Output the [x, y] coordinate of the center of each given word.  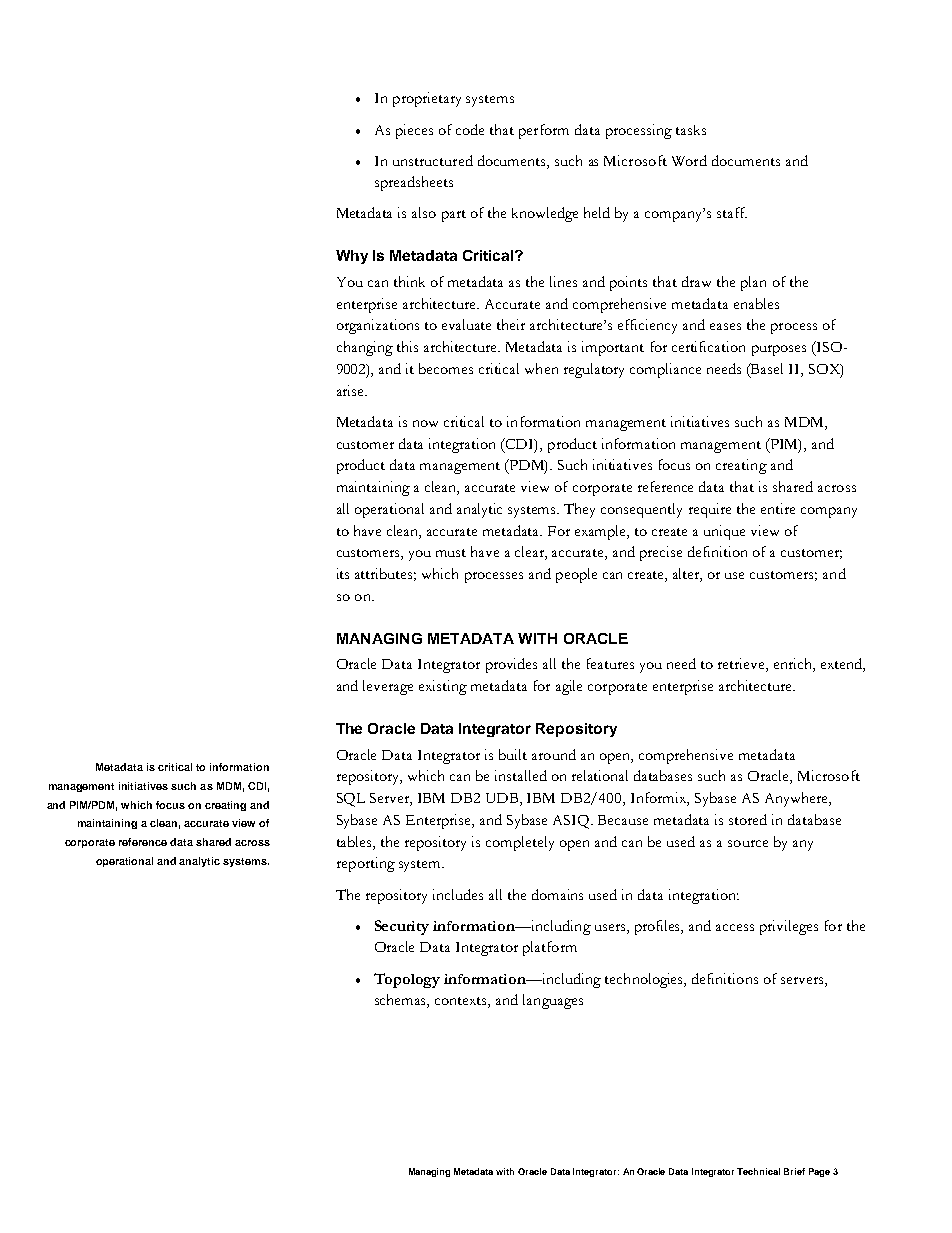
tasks [691, 130]
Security [402, 927]
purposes [779, 350]
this [407, 346]
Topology [407, 980]
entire [778, 508]
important [613, 348]
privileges [789, 927]
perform [544, 131]
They [579, 510]
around [554, 754]
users [611, 927]
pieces [414, 131]
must [451, 553]
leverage [388, 687]
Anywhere [798, 799]
